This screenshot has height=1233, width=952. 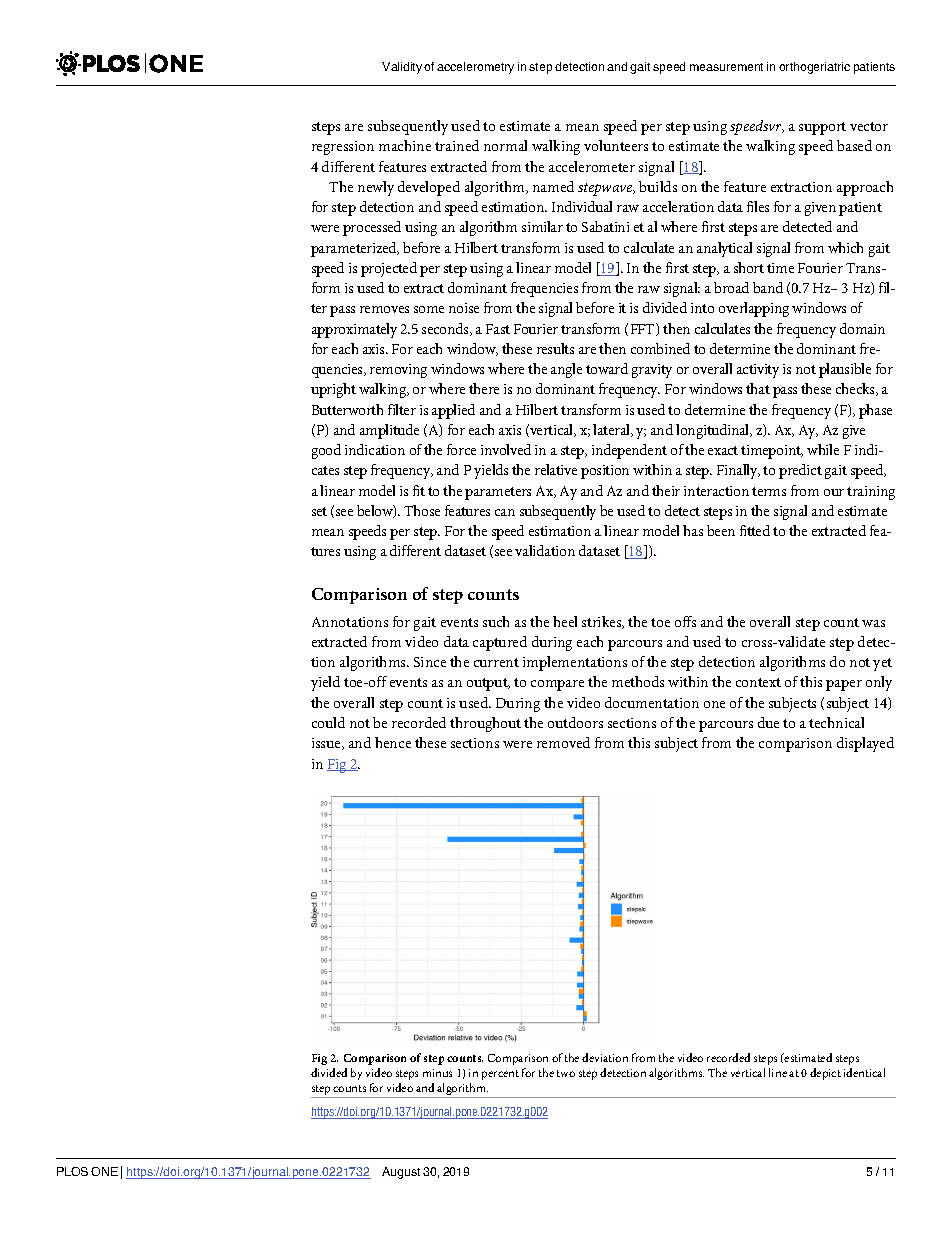 I want to click on hence, so click(x=393, y=742).
